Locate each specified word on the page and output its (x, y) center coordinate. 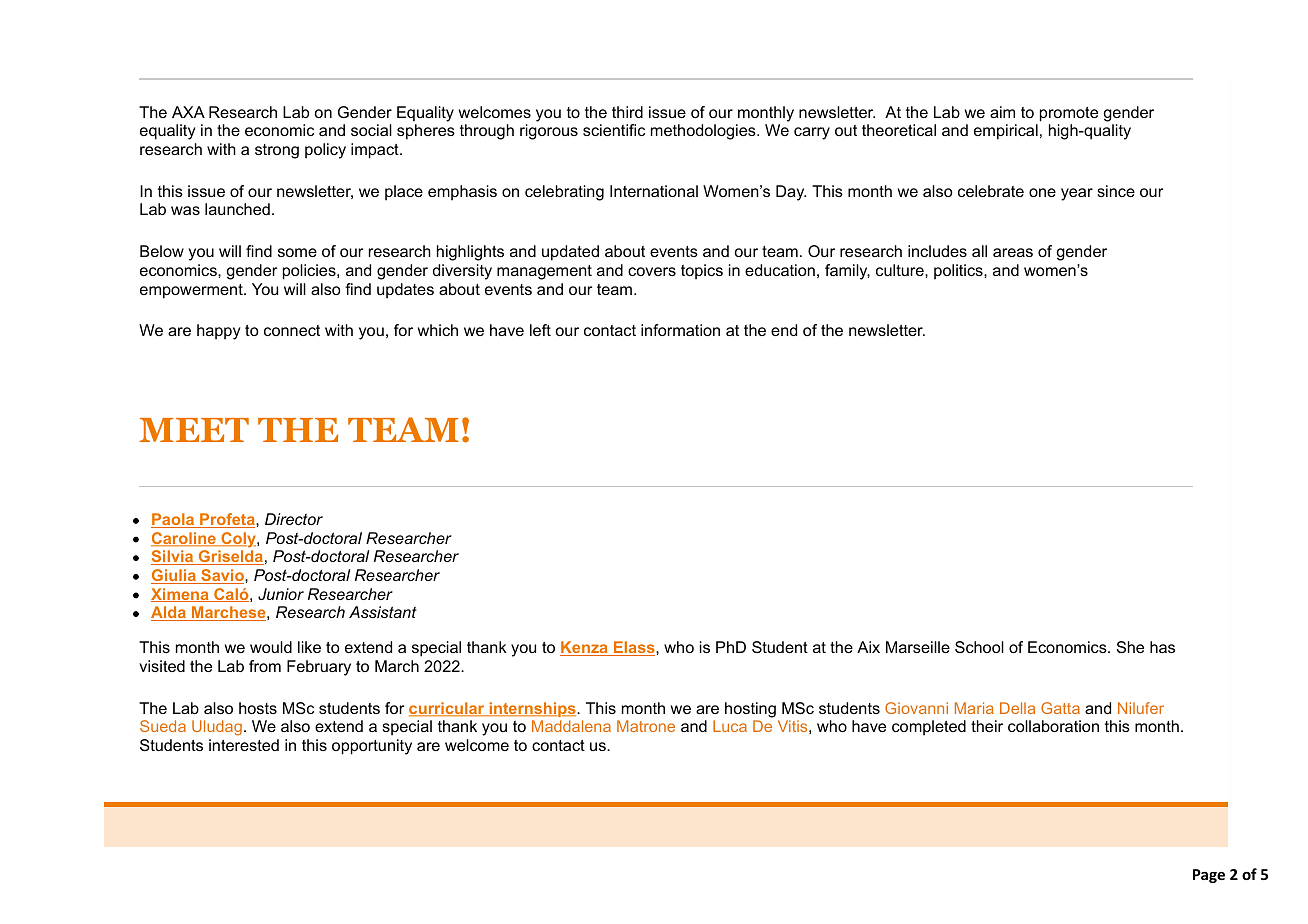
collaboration (1053, 726)
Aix (868, 647)
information (680, 330)
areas (1013, 252)
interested (244, 745)
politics (959, 272)
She (1130, 647)
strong (277, 151)
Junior (281, 594)
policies (310, 272)
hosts (258, 708)
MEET (194, 430)
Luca (730, 726)
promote (1069, 114)
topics (702, 272)
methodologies (704, 132)
